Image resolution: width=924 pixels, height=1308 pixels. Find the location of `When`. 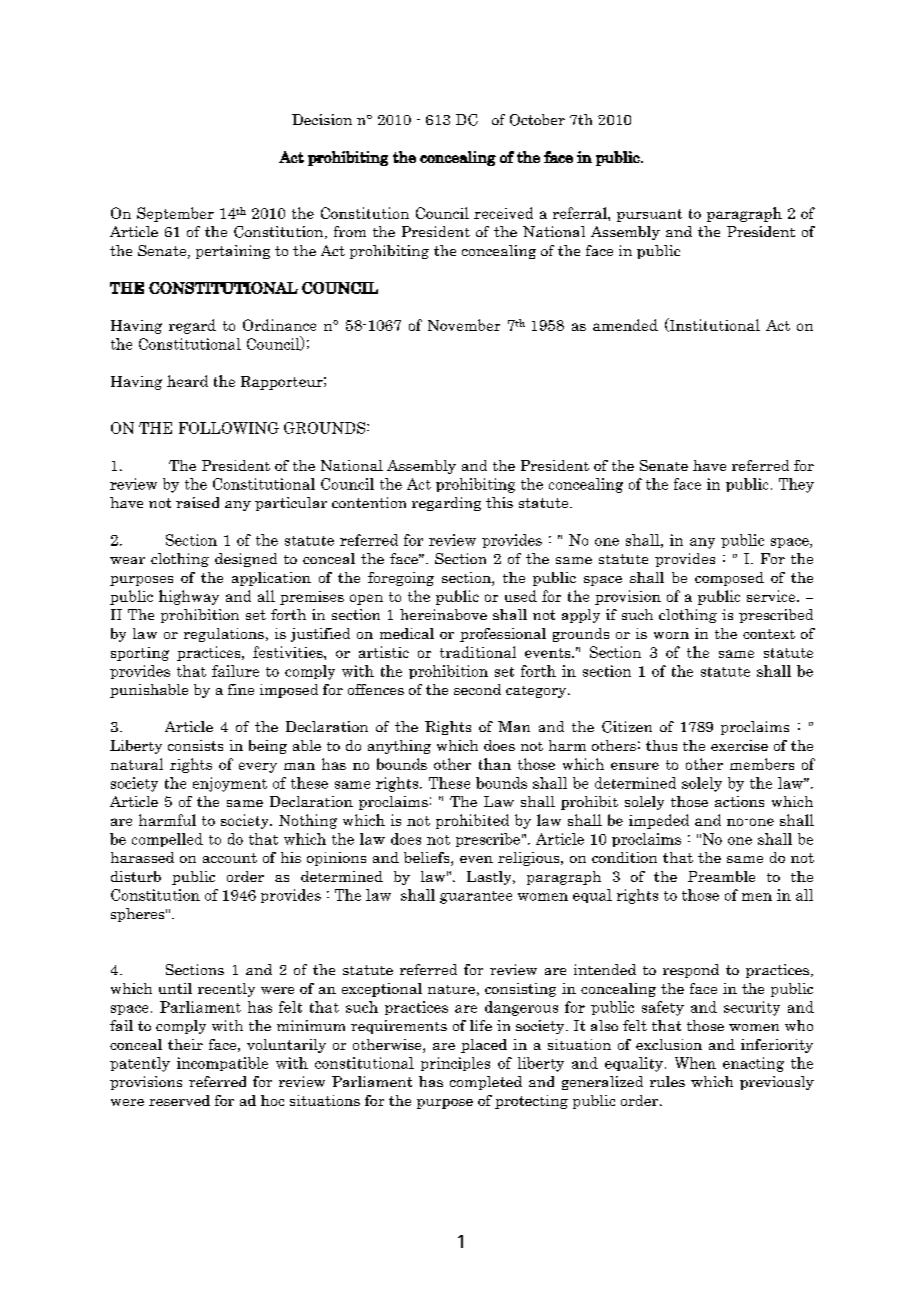

When is located at coordinates (695, 1063).
